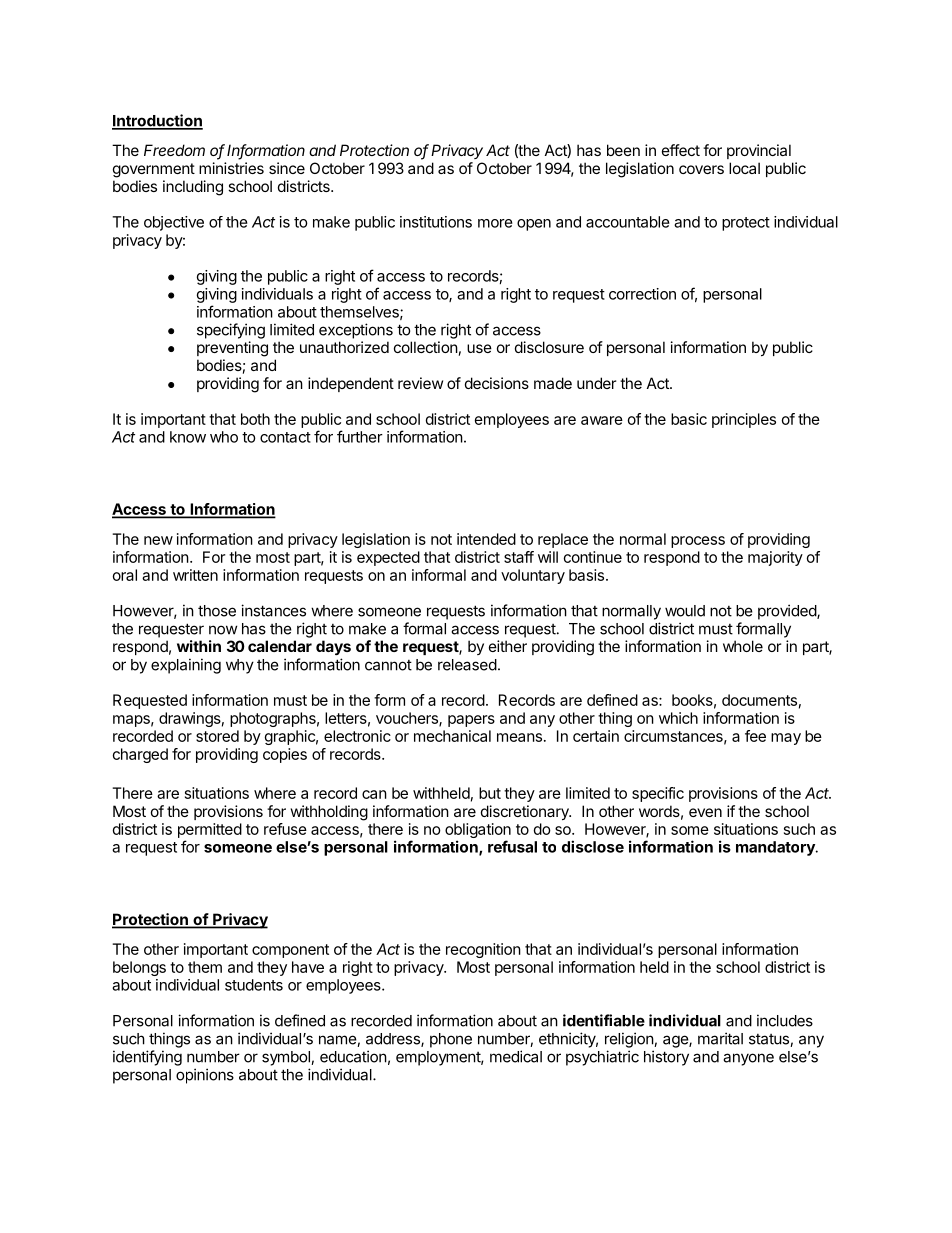  I want to click on Freedom, so click(174, 150).
